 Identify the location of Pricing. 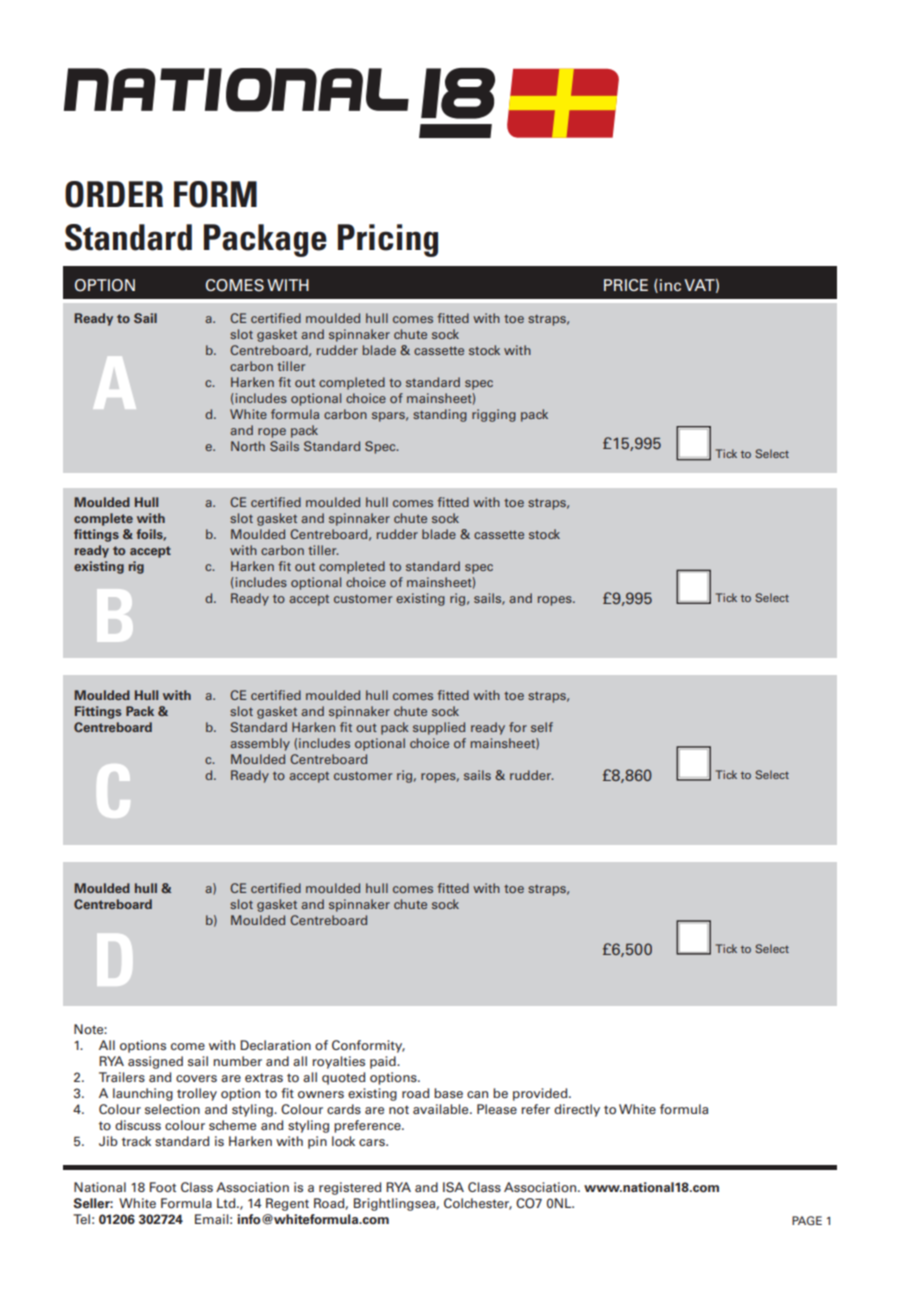
(388, 240).
